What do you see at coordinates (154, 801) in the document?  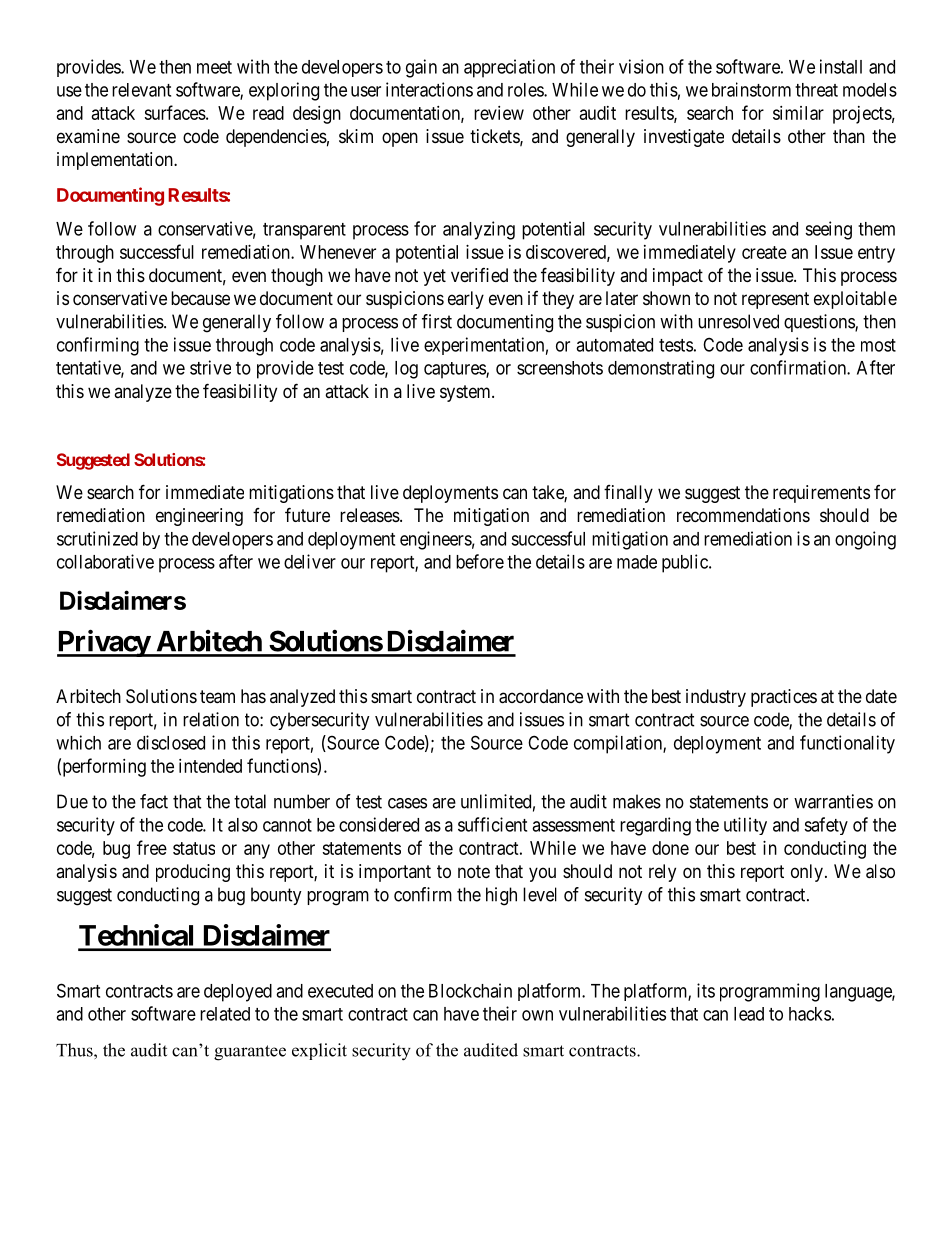 I see `fact` at bounding box center [154, 801].
